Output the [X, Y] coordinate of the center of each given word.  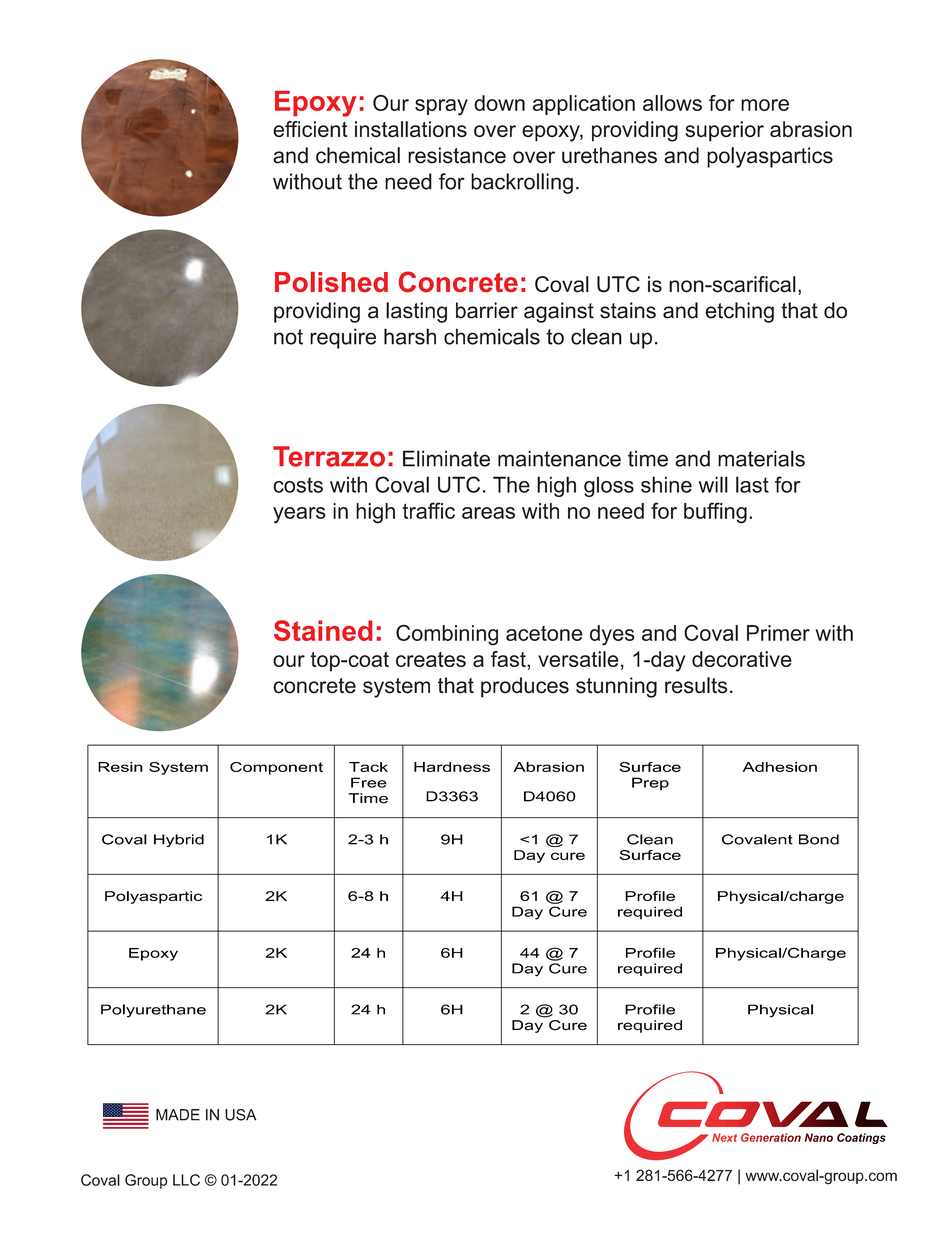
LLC [186, 1180]
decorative [742, 659]
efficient [310, 129]
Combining [447, 635]
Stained [323, 630]
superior [724, 131]
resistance [457, 155]
